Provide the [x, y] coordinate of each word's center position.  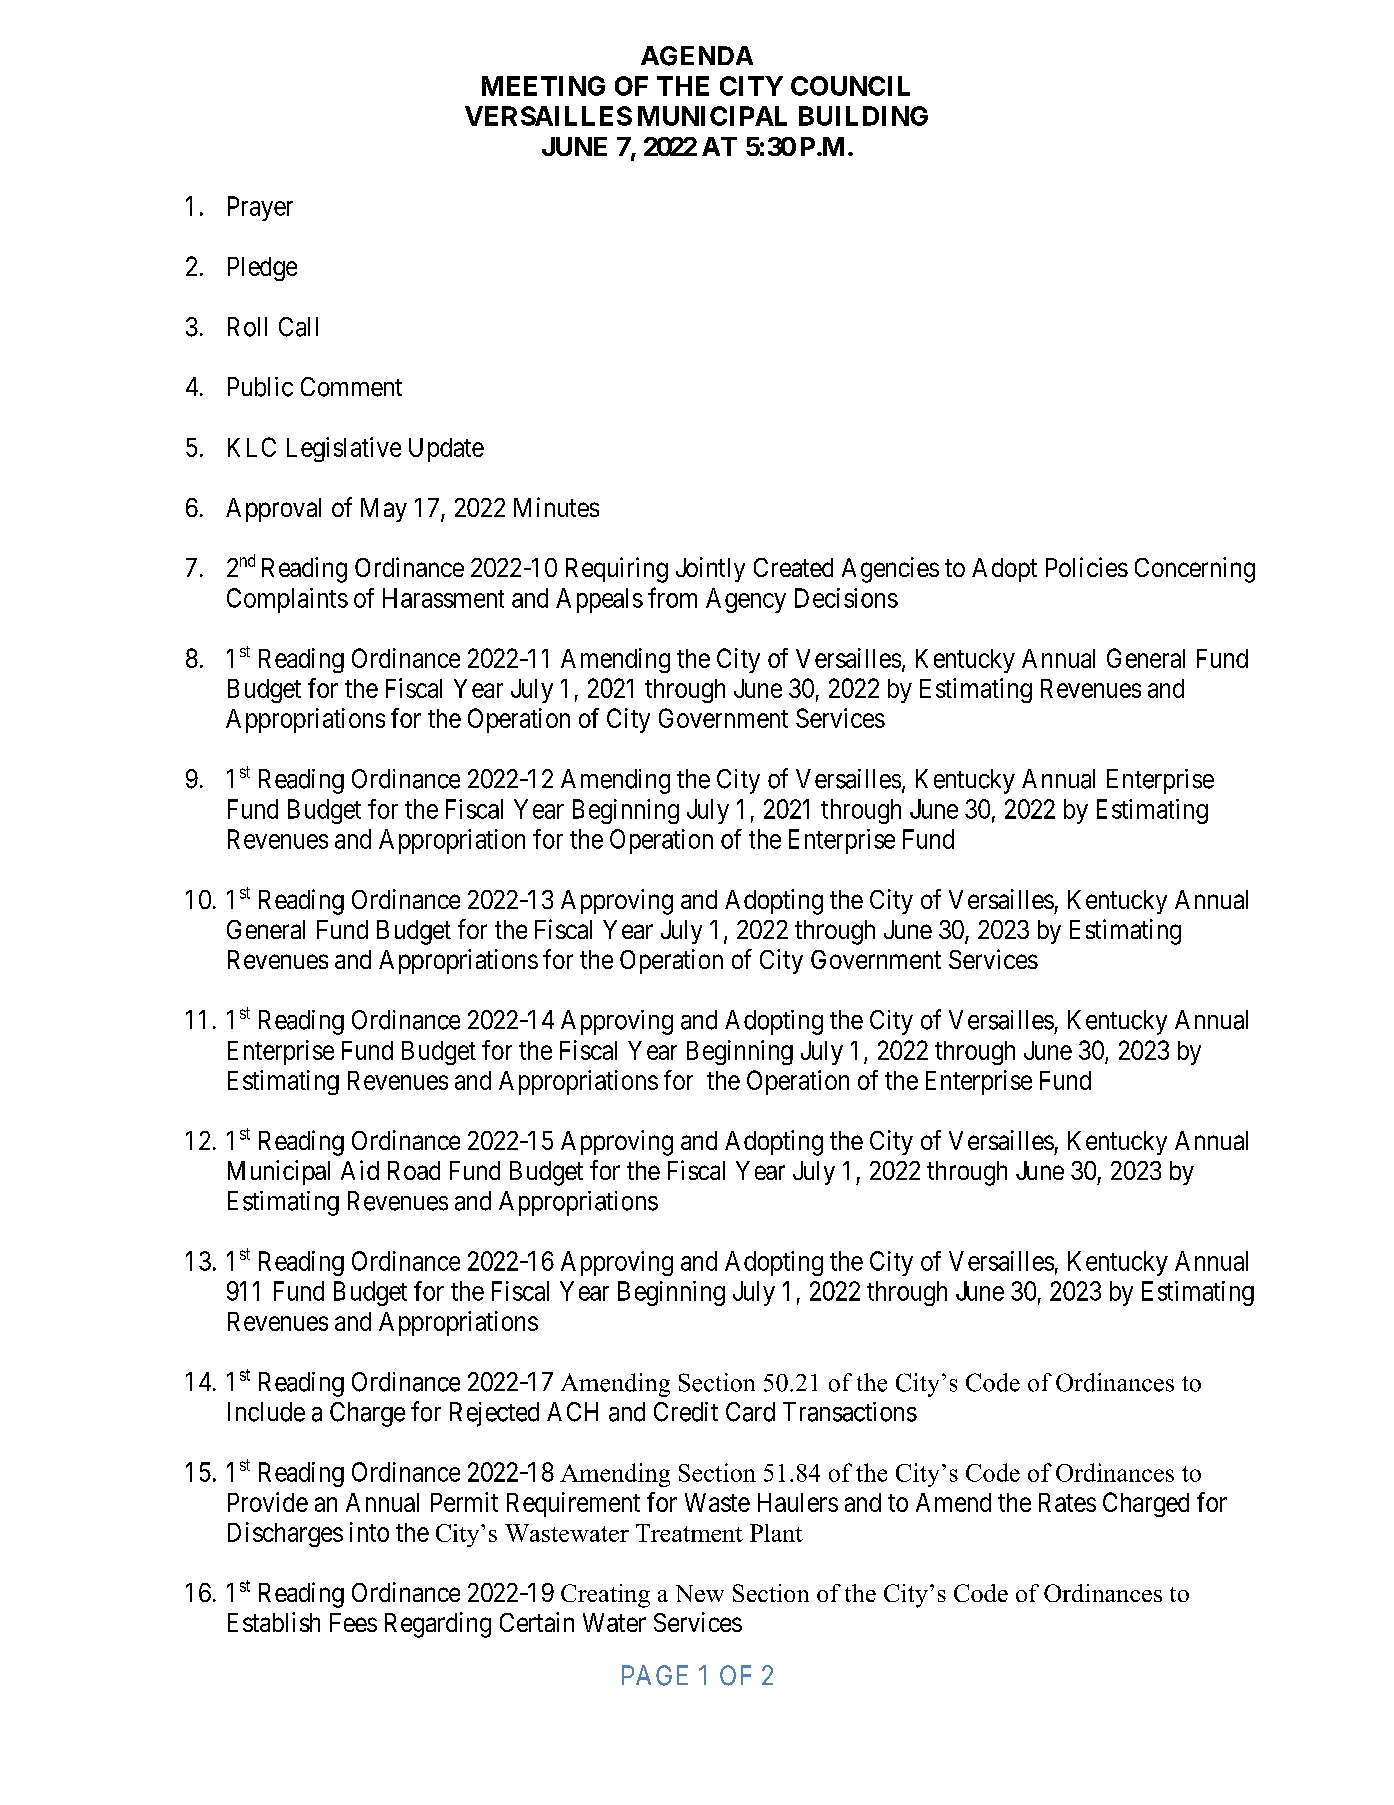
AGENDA [697, 56]
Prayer [260, 208]
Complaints [287, 600]
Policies [1087, 567]
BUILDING [863, 116]
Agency [746, 600]
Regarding [438, 1625]
